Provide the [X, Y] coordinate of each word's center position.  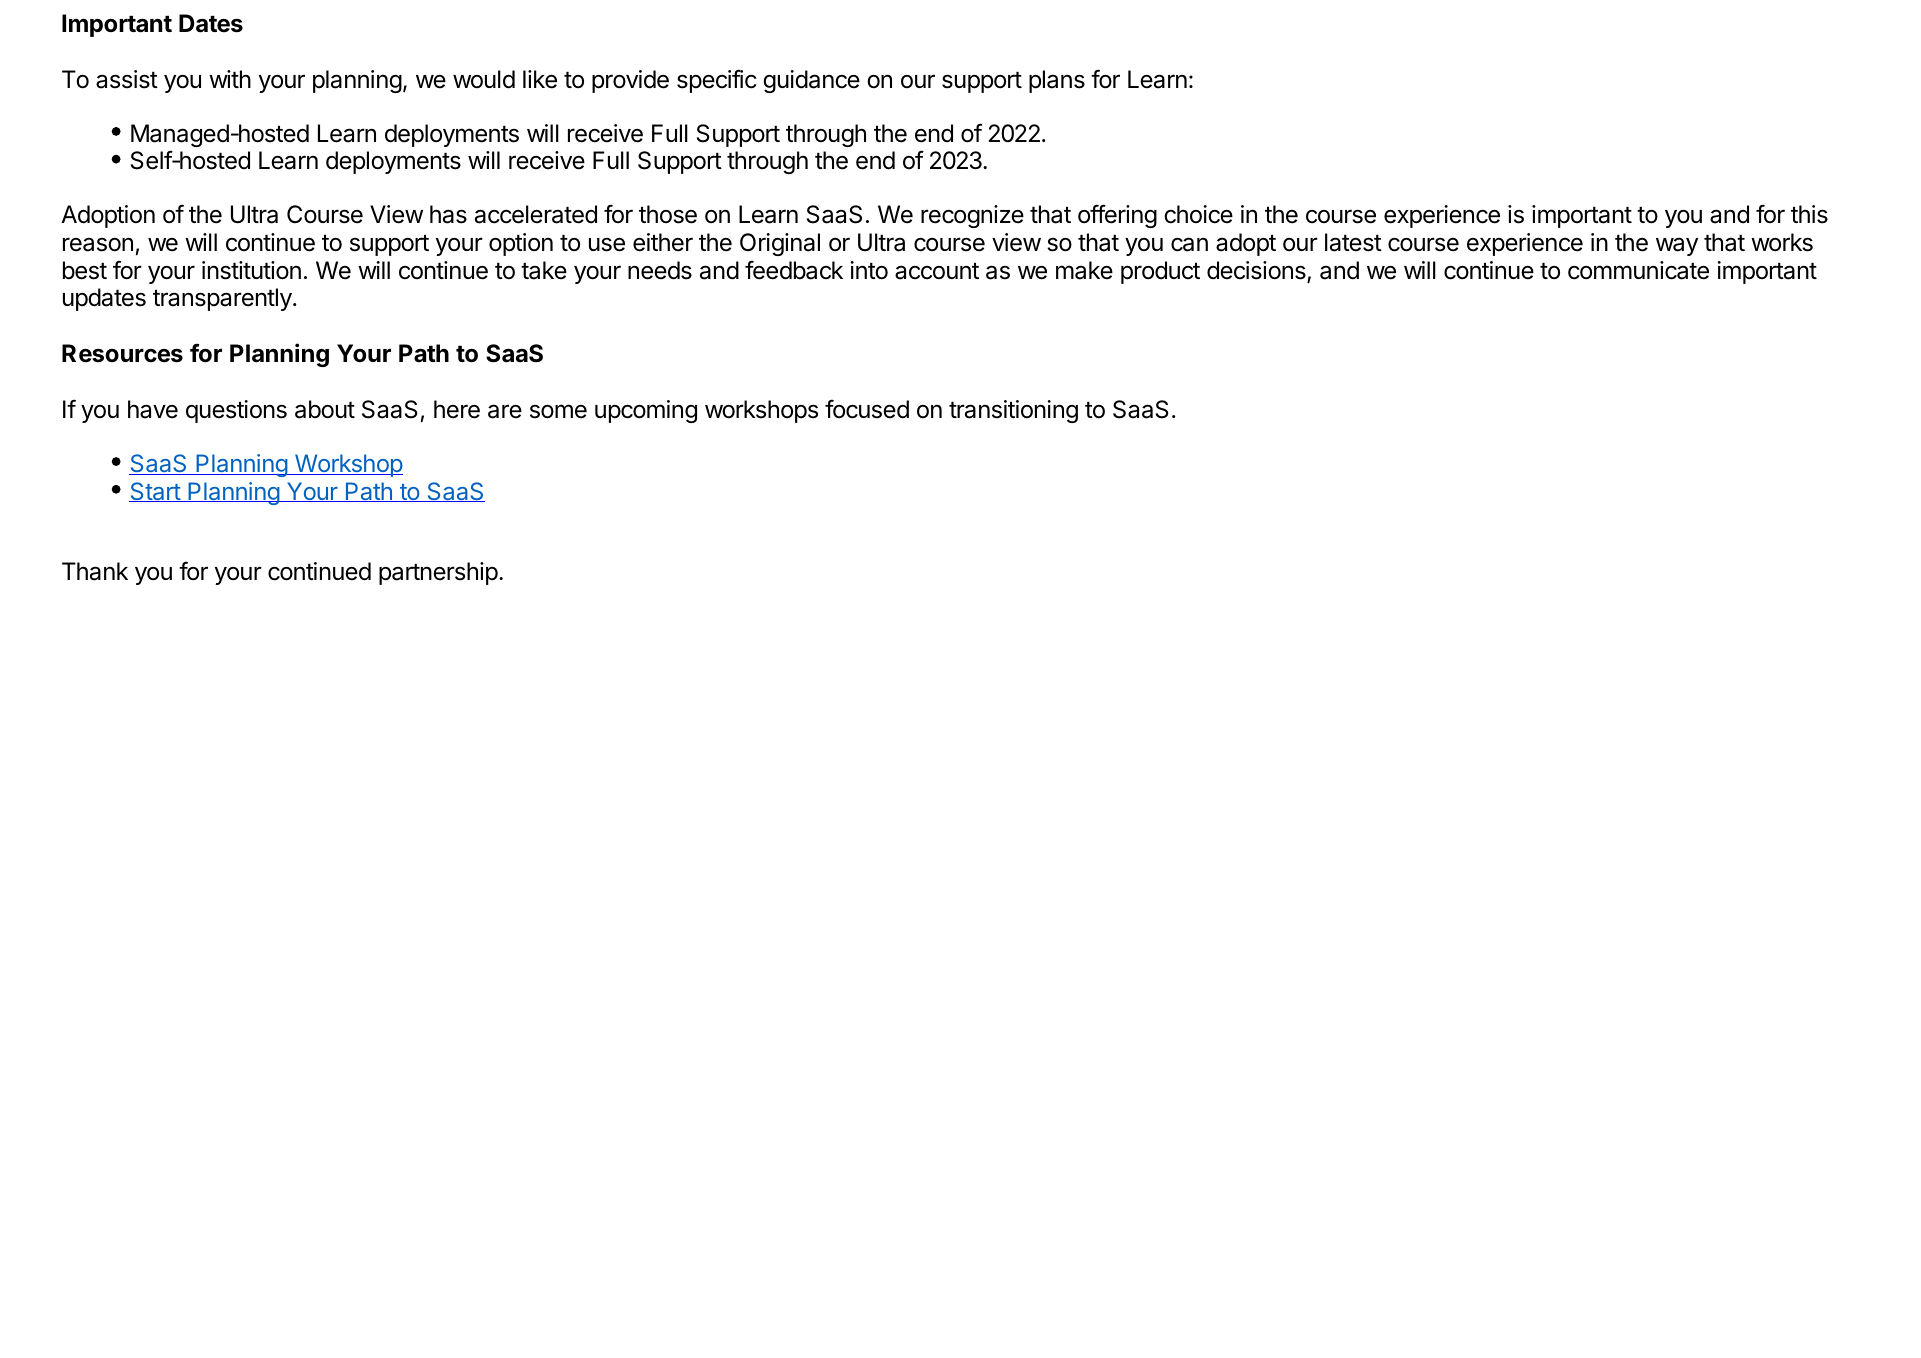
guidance [811, 81]
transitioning [1013, 411]
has [448, 214]
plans [1057, 81]
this [1809, 214]
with [230, 79]
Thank [95, 571]
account [937, 271]
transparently [223, 299]
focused [867, 409]
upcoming [646, 411]
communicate [1638, 270]
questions [236, 411]
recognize [972, 216]
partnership [438, 573]
